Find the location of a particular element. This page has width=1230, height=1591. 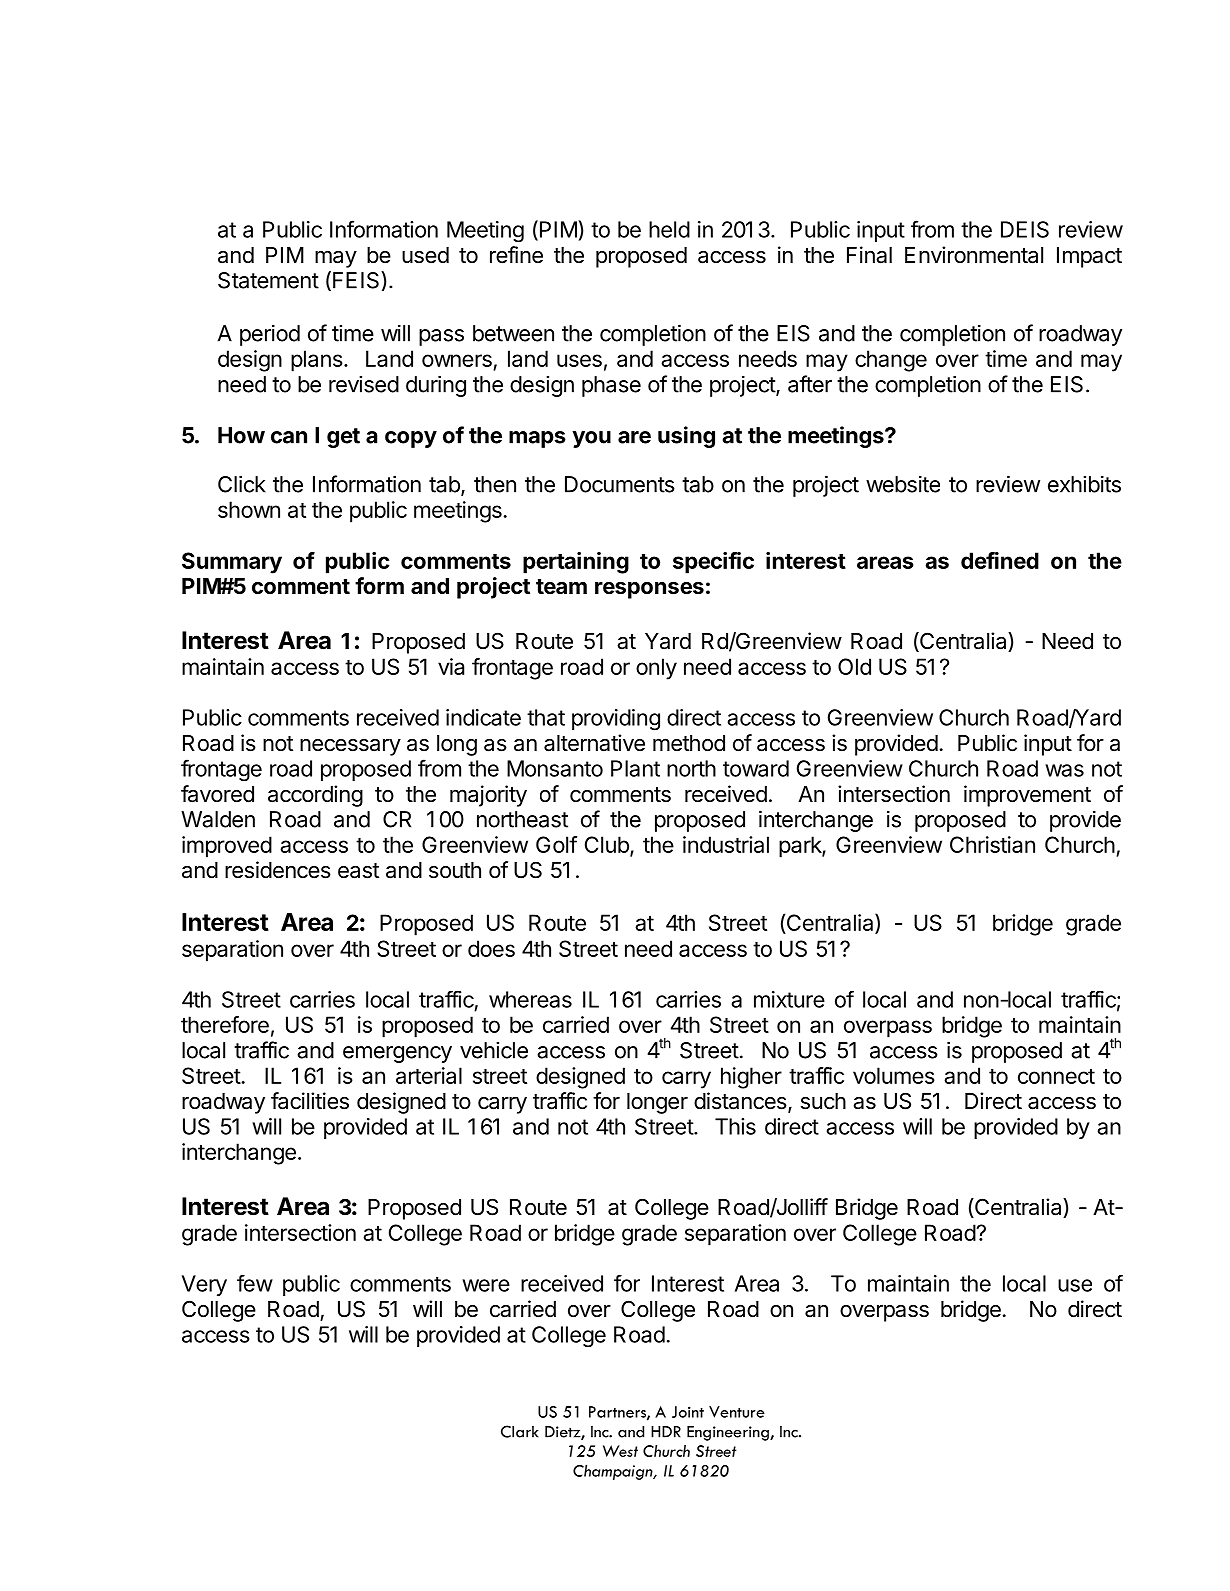

Old is located at coordinates (854, 666).
